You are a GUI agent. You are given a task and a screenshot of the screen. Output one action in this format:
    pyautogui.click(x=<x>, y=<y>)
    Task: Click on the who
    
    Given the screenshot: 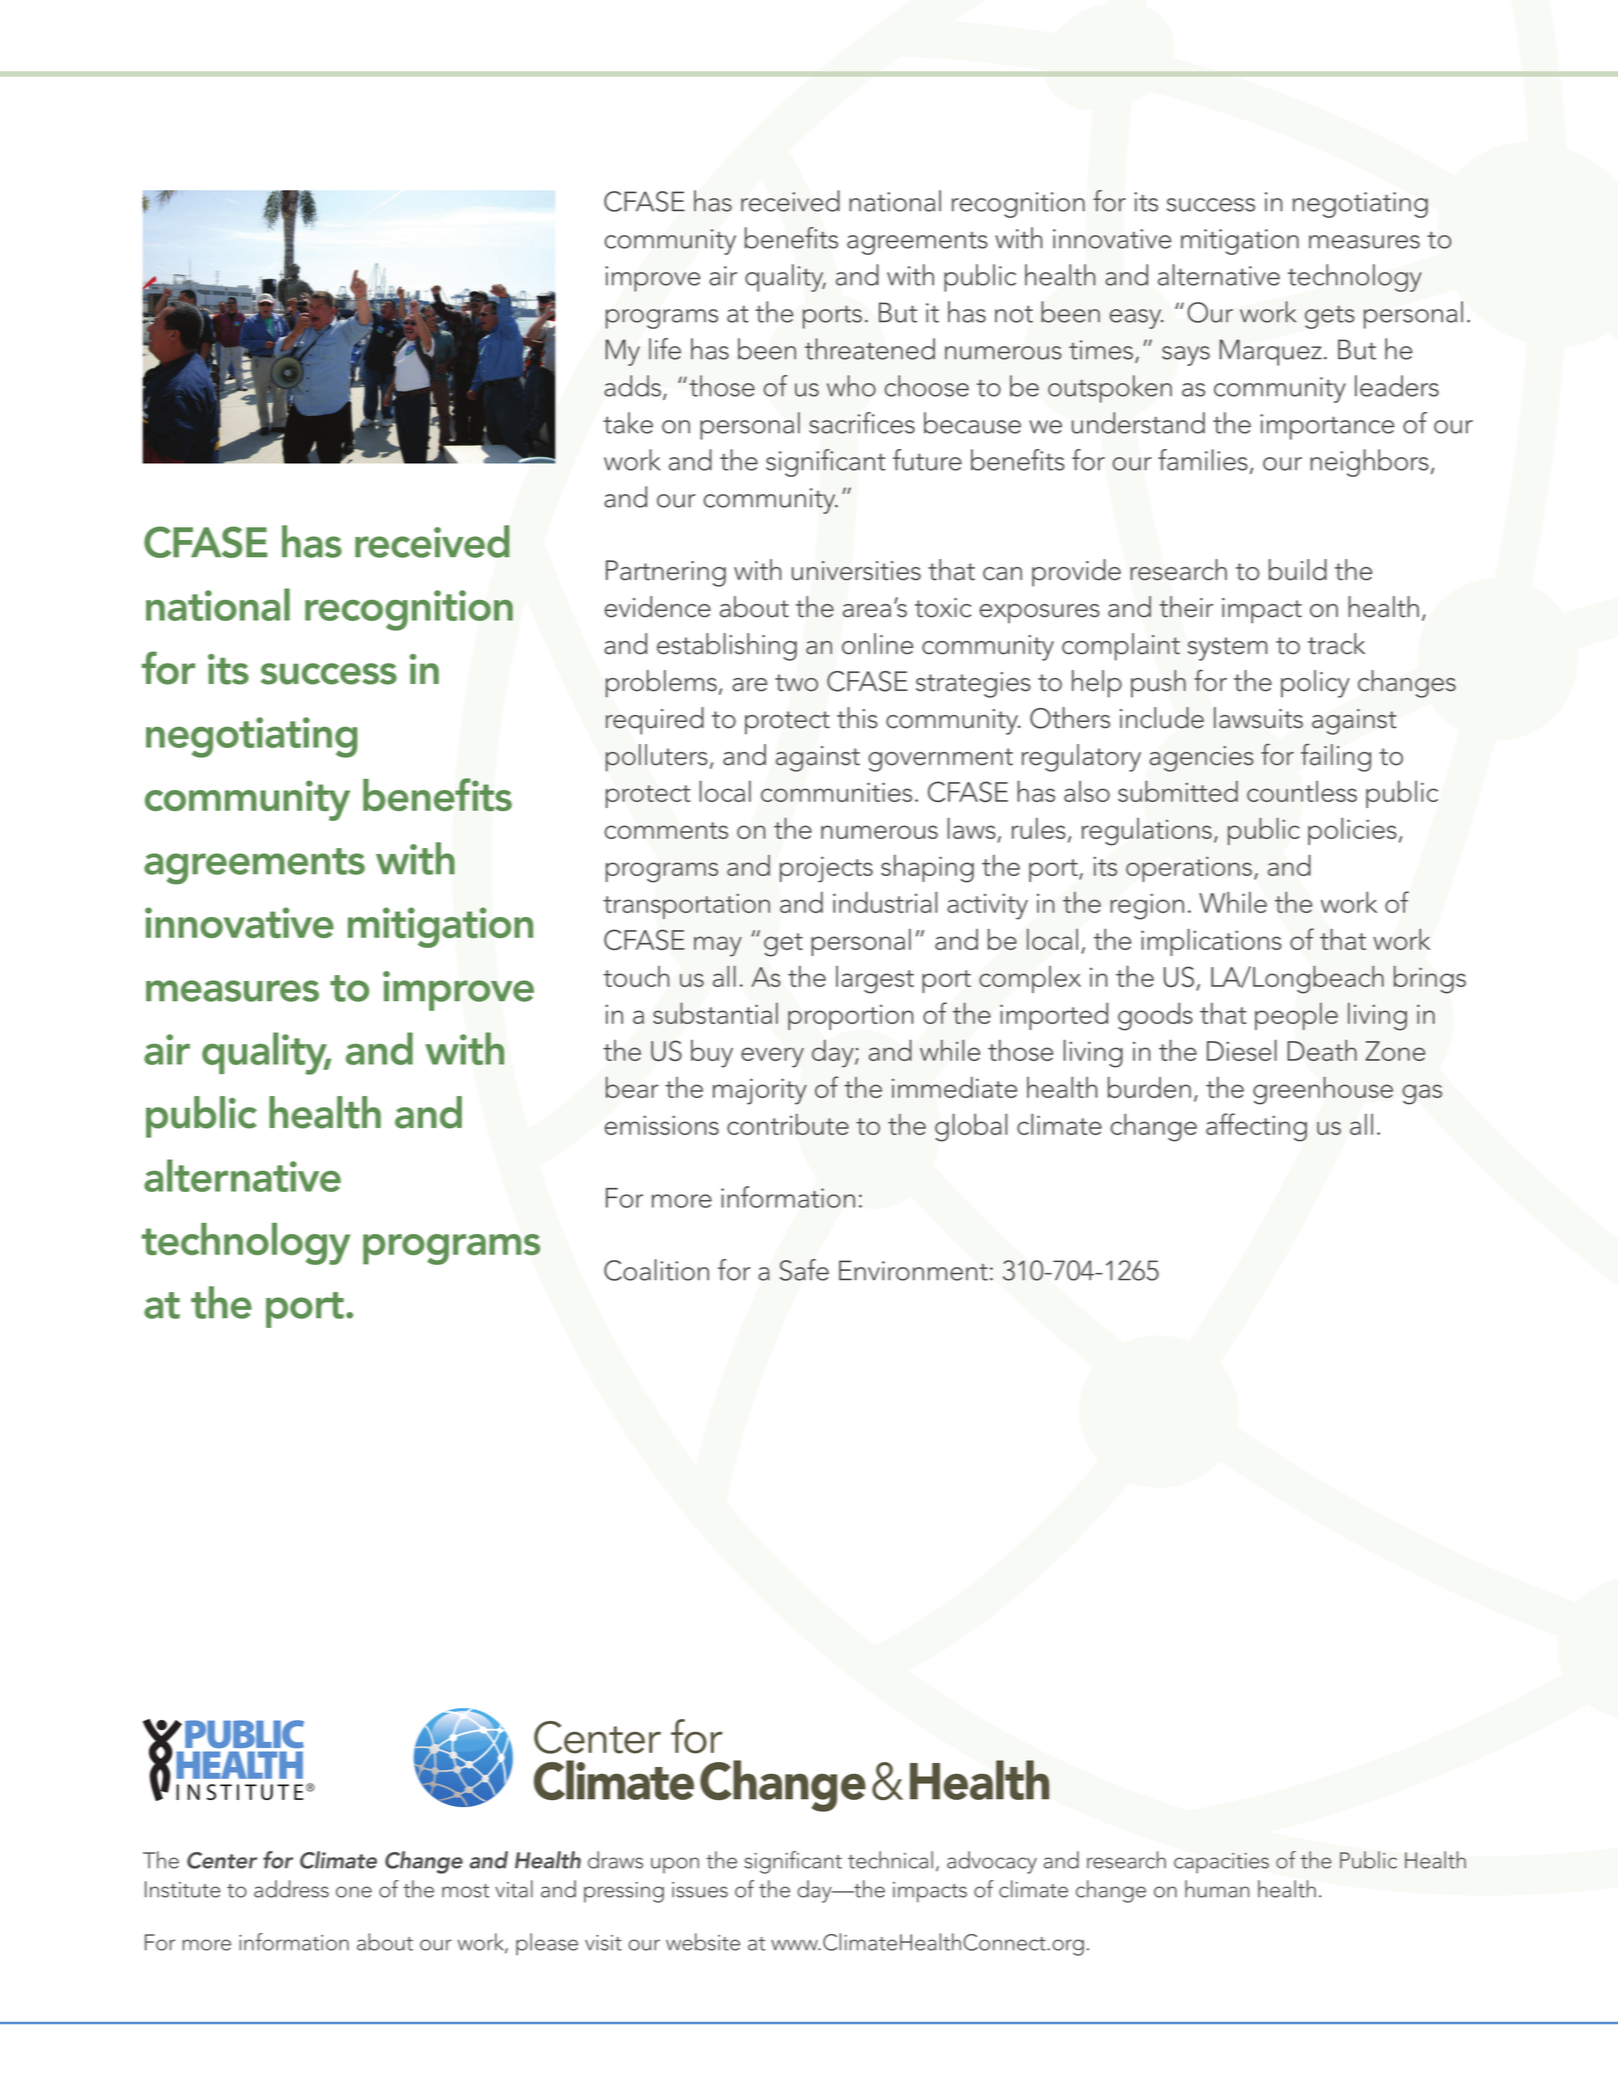 What is the action you would take?
    pyautogui.click(x=851, y=386)
